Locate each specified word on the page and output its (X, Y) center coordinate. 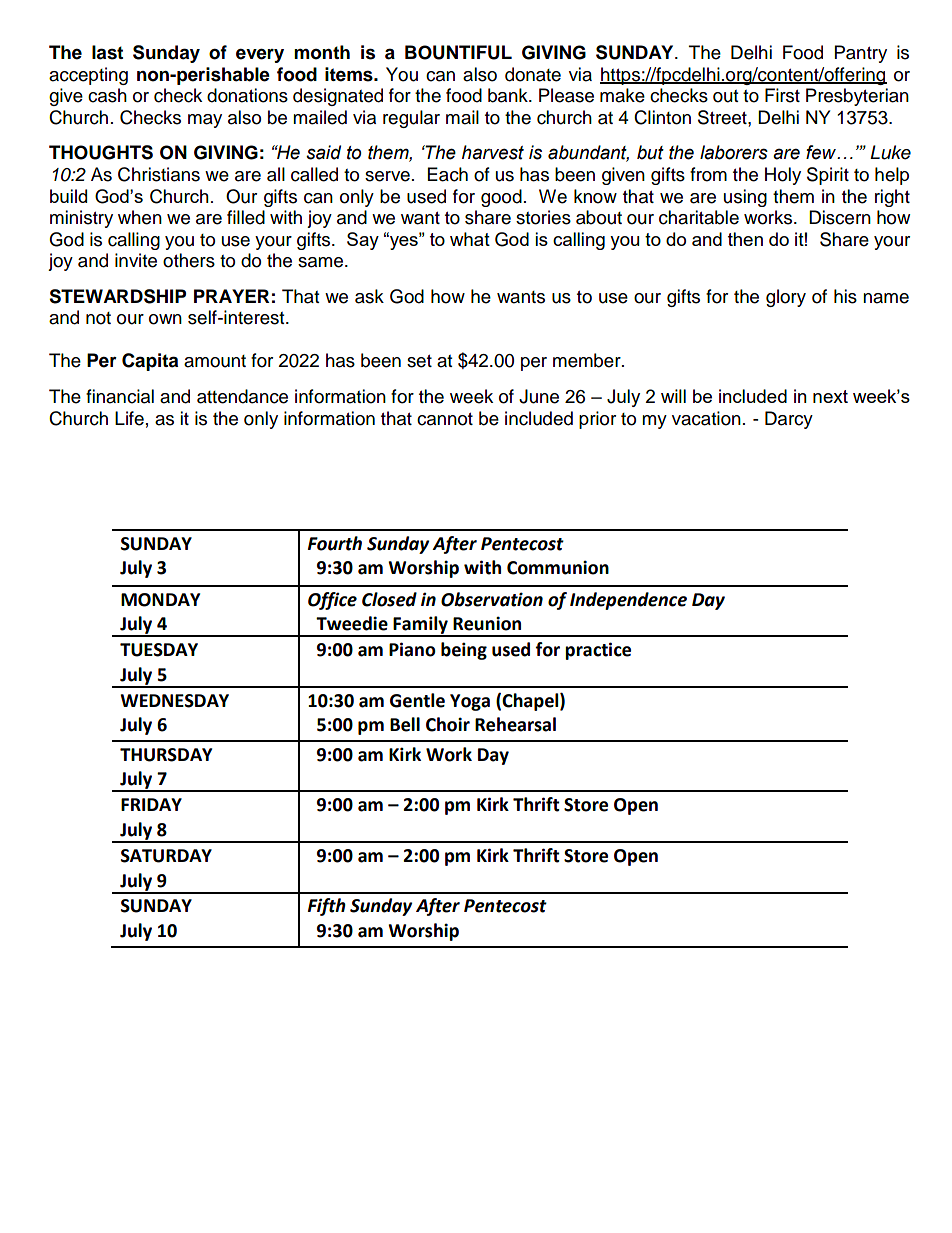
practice (598, 651)
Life (129, 418)
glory (786, 298)
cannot (445, 419)
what (470, 239)
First (782, 95)
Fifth (327, 907)
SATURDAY (166, 856)
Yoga (470, 702)
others (189, 260)
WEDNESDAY (174, 701)
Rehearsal (515, 724)
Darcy (789, 420)
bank (509, 95)
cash (107, 95)
